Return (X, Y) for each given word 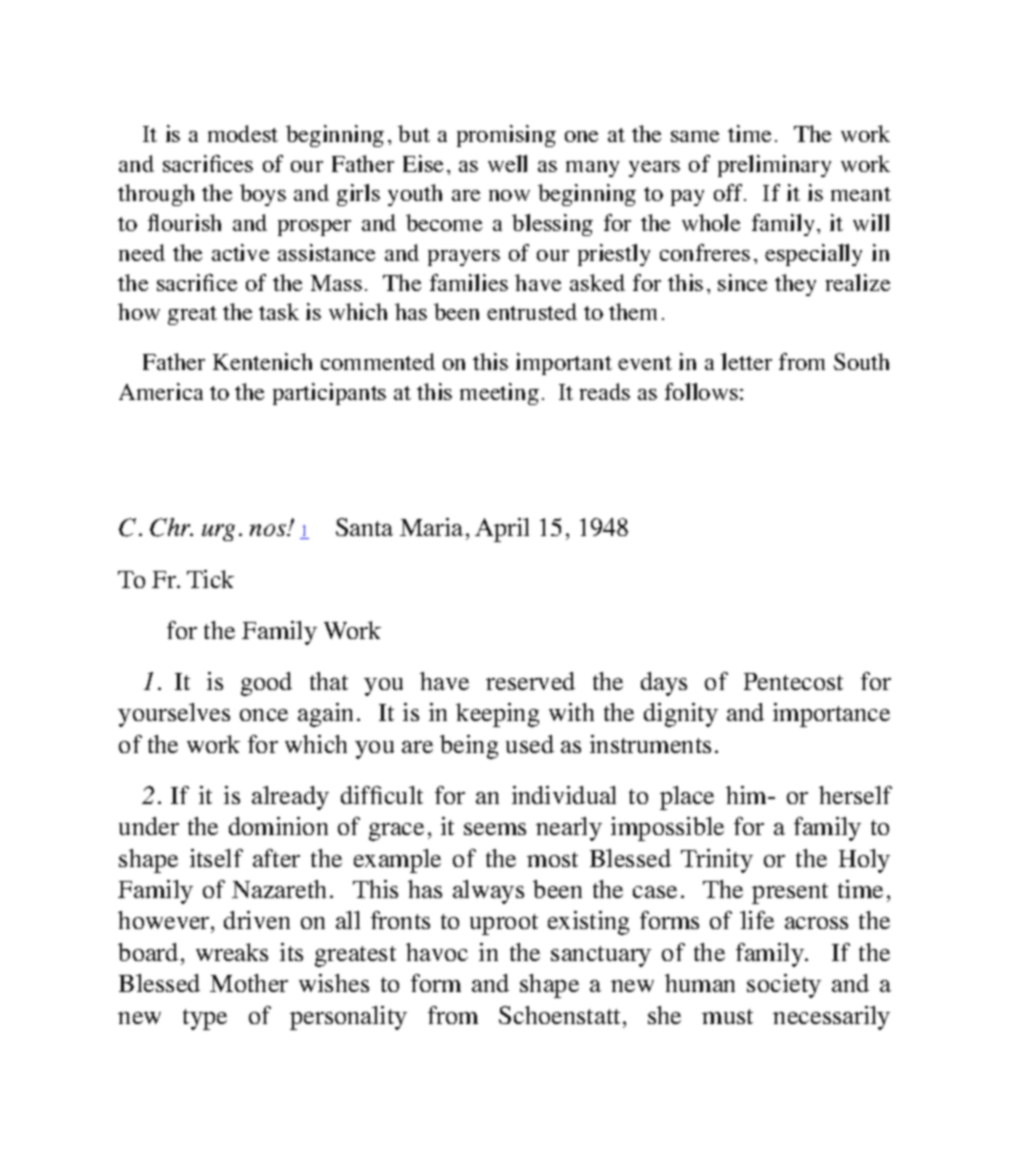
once (264, 715)
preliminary (774, 166)
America (161, 391)
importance (831, 715)
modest (243, 133)
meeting (499, 394)
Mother (249, 983)
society (784, 986)
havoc (437, 952)
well (507, 163)
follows (701, 391)
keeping (497, 715)
